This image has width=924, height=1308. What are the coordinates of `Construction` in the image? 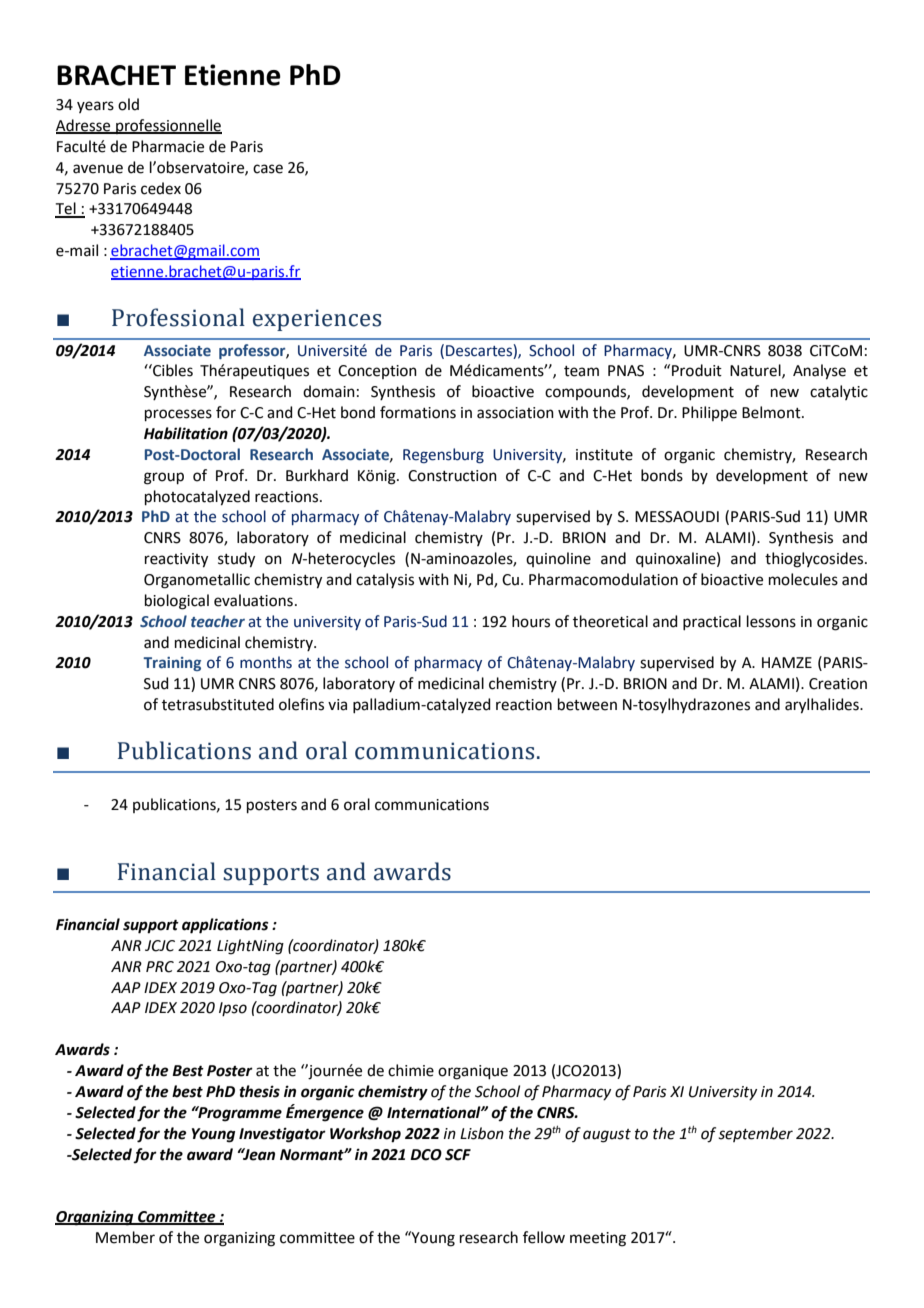 It's located at (452, 476).
